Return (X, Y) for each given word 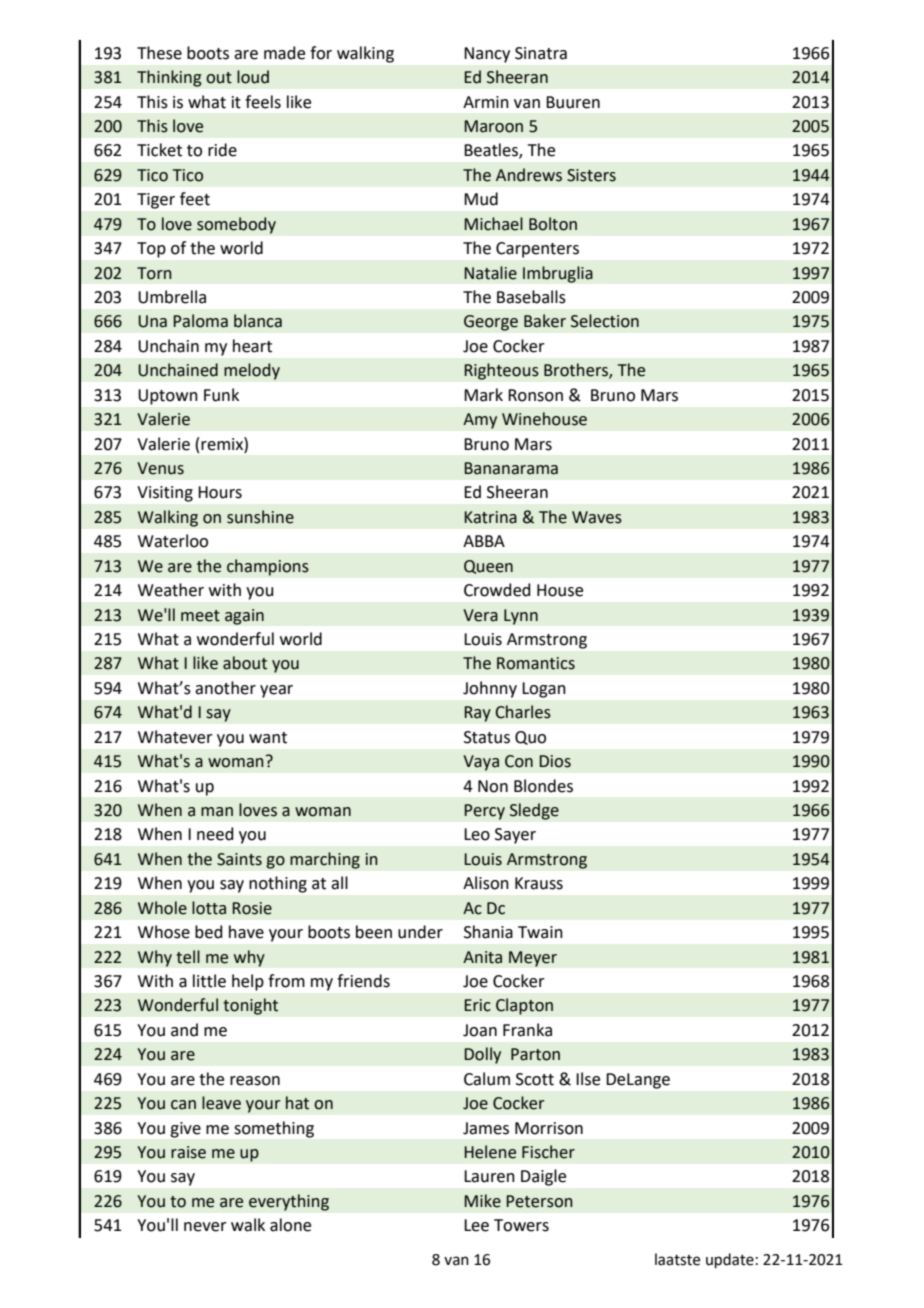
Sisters (591, 175)
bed (209, 932)
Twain (540, 932)
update (730, 1260)
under (420, 932)
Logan (544, 690)
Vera (480, 615)
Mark (483, 395)
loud (253, 77)
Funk (221, 395)
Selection (605, 321)
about (245, 663)
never (205, 1227)
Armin (486, 102)
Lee (476, 1225)
